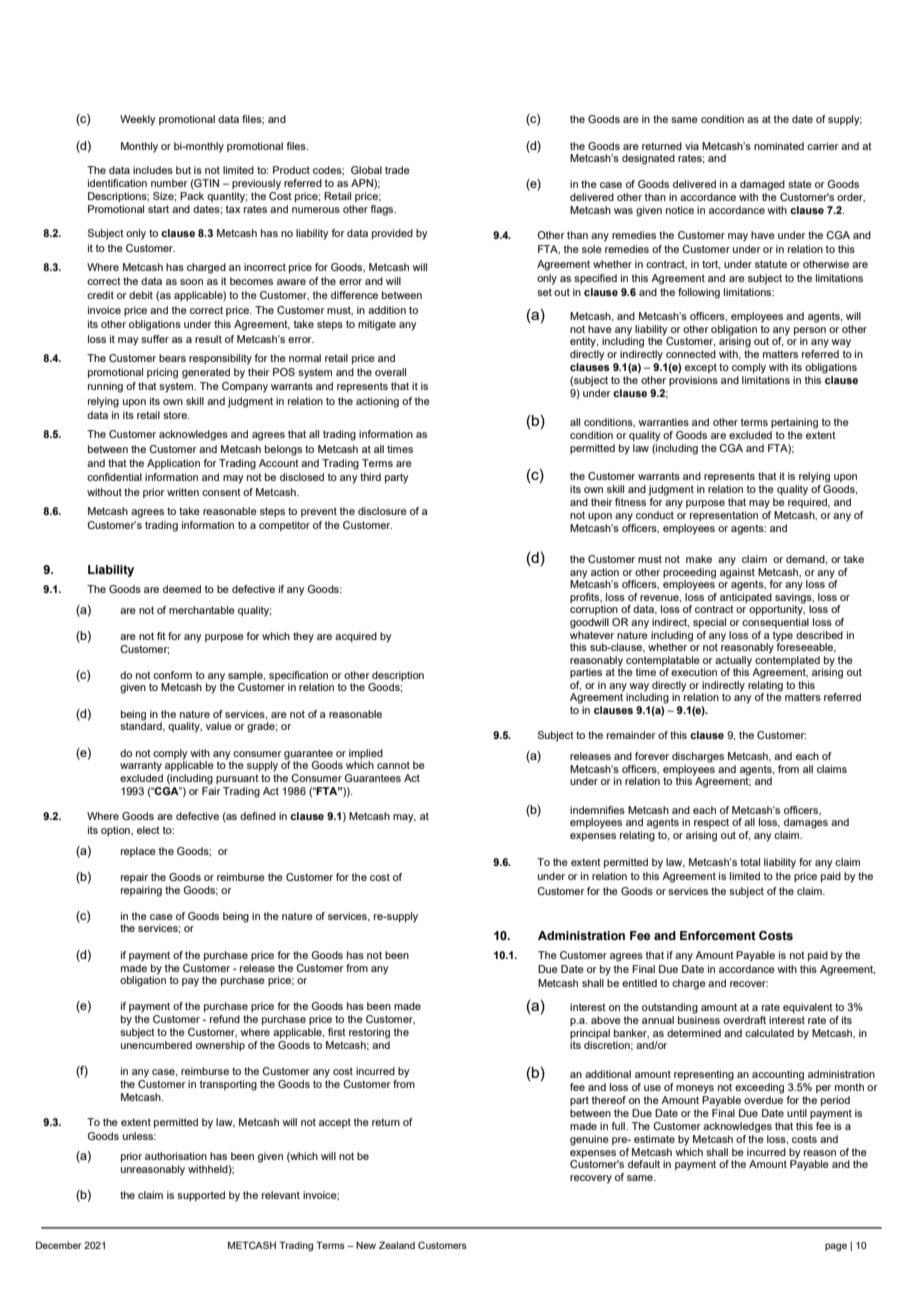 Image resolution: width=924 pixels, height=1308 pixels. Describe the element at coordinates (397, 1245) in the document. I see `Zealand` at that location.
